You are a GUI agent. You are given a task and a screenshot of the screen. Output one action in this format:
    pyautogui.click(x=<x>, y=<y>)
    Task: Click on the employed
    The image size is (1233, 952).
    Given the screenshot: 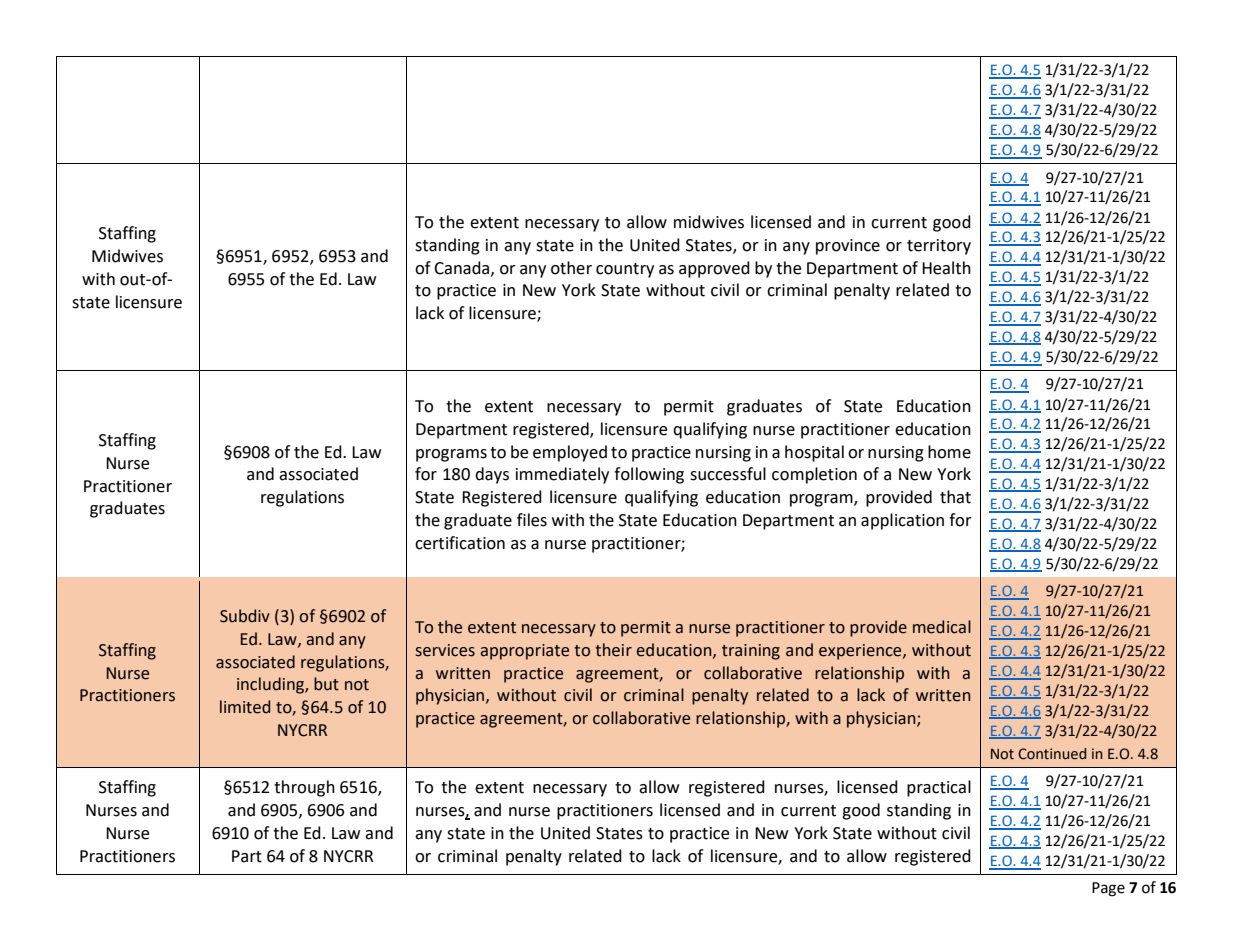 What is the action you would take?
    pyautogui.click(x=570, y=453)
